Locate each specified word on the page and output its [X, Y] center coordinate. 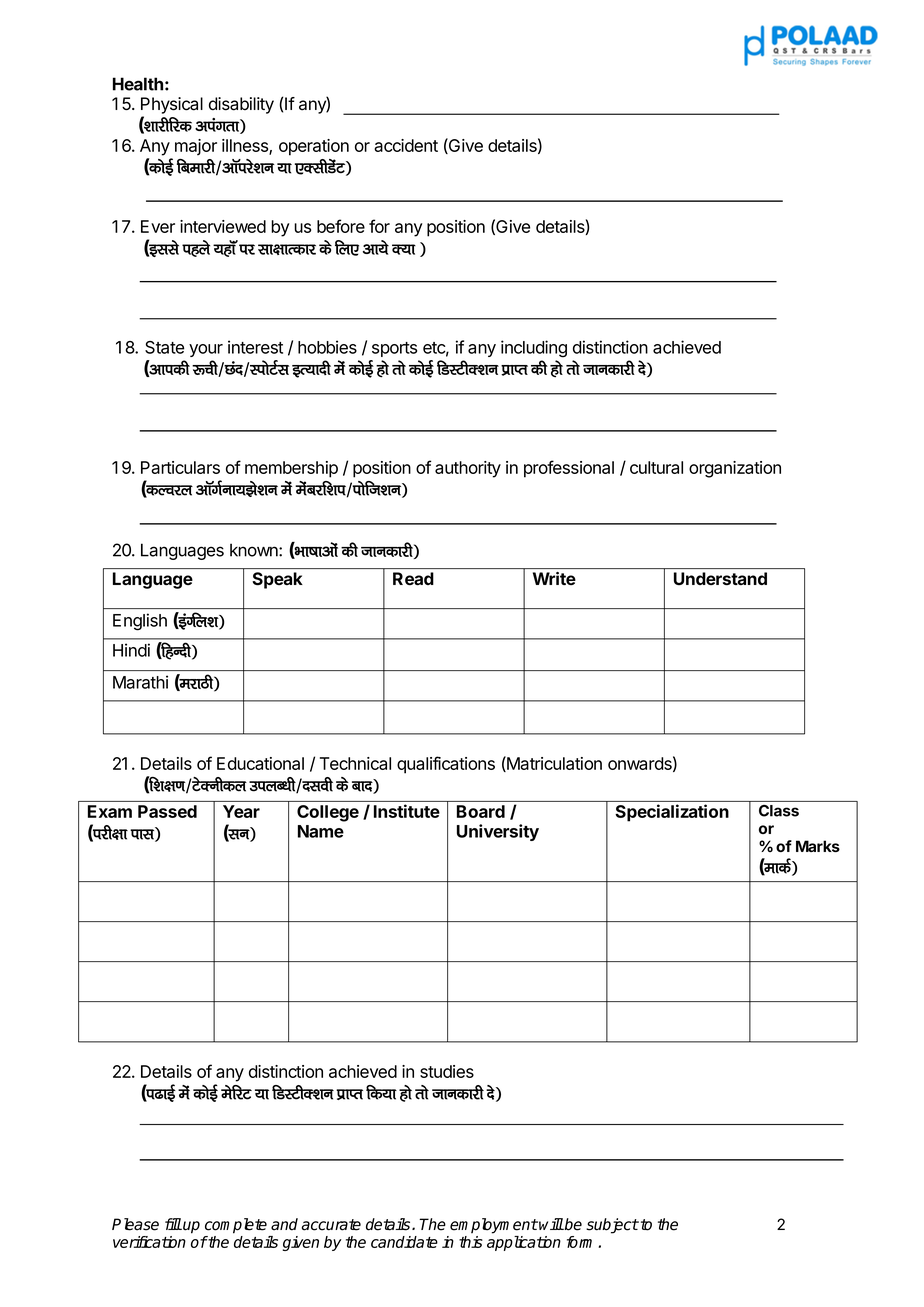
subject [612, 1226]
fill [173, 1224]
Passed [167, 811]
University [498, 832]
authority [468, 469]
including [534, 349]
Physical [172, 105]
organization [735, 469]
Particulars [180, 467]
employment [494, 1226]
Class [779, 811]
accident [406, 145]
